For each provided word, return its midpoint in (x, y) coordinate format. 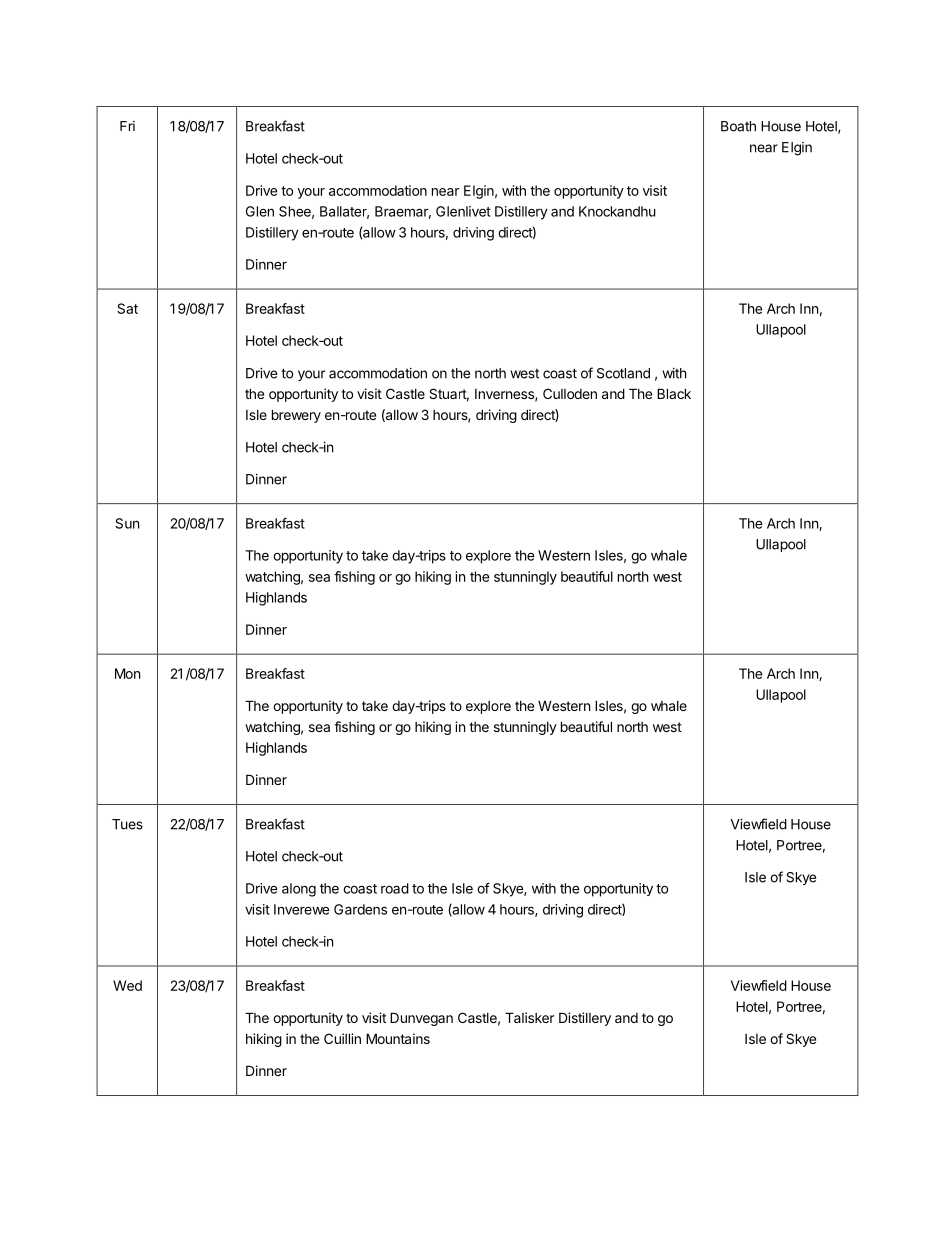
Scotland (623, 373)
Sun (127, 523)
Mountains (398, 1038)
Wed (127, 985)
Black (674, 393)
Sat (127, 308)
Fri (127, 126)
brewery (296, 416)
